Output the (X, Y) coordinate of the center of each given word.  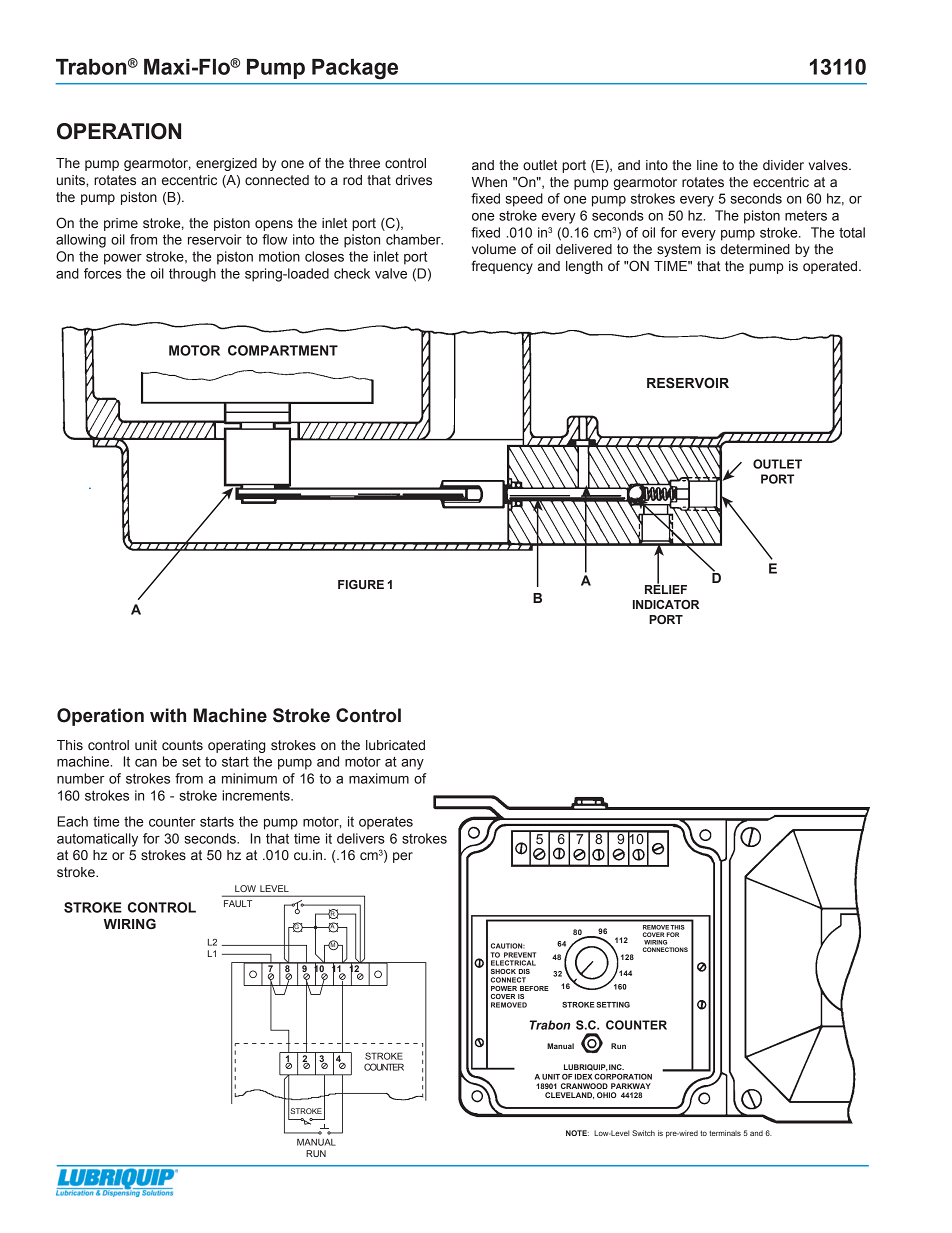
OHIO (607, 1095)
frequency (502, 267)
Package (355, 69)
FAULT (238, 903)
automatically (97, 840)
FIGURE (361, 584)
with (168, 715)
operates (386, 823)
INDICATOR (666, 604)
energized (226, 164)
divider (783, 165)
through (192, 275)
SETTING (613, 1005)
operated (831, 267)
